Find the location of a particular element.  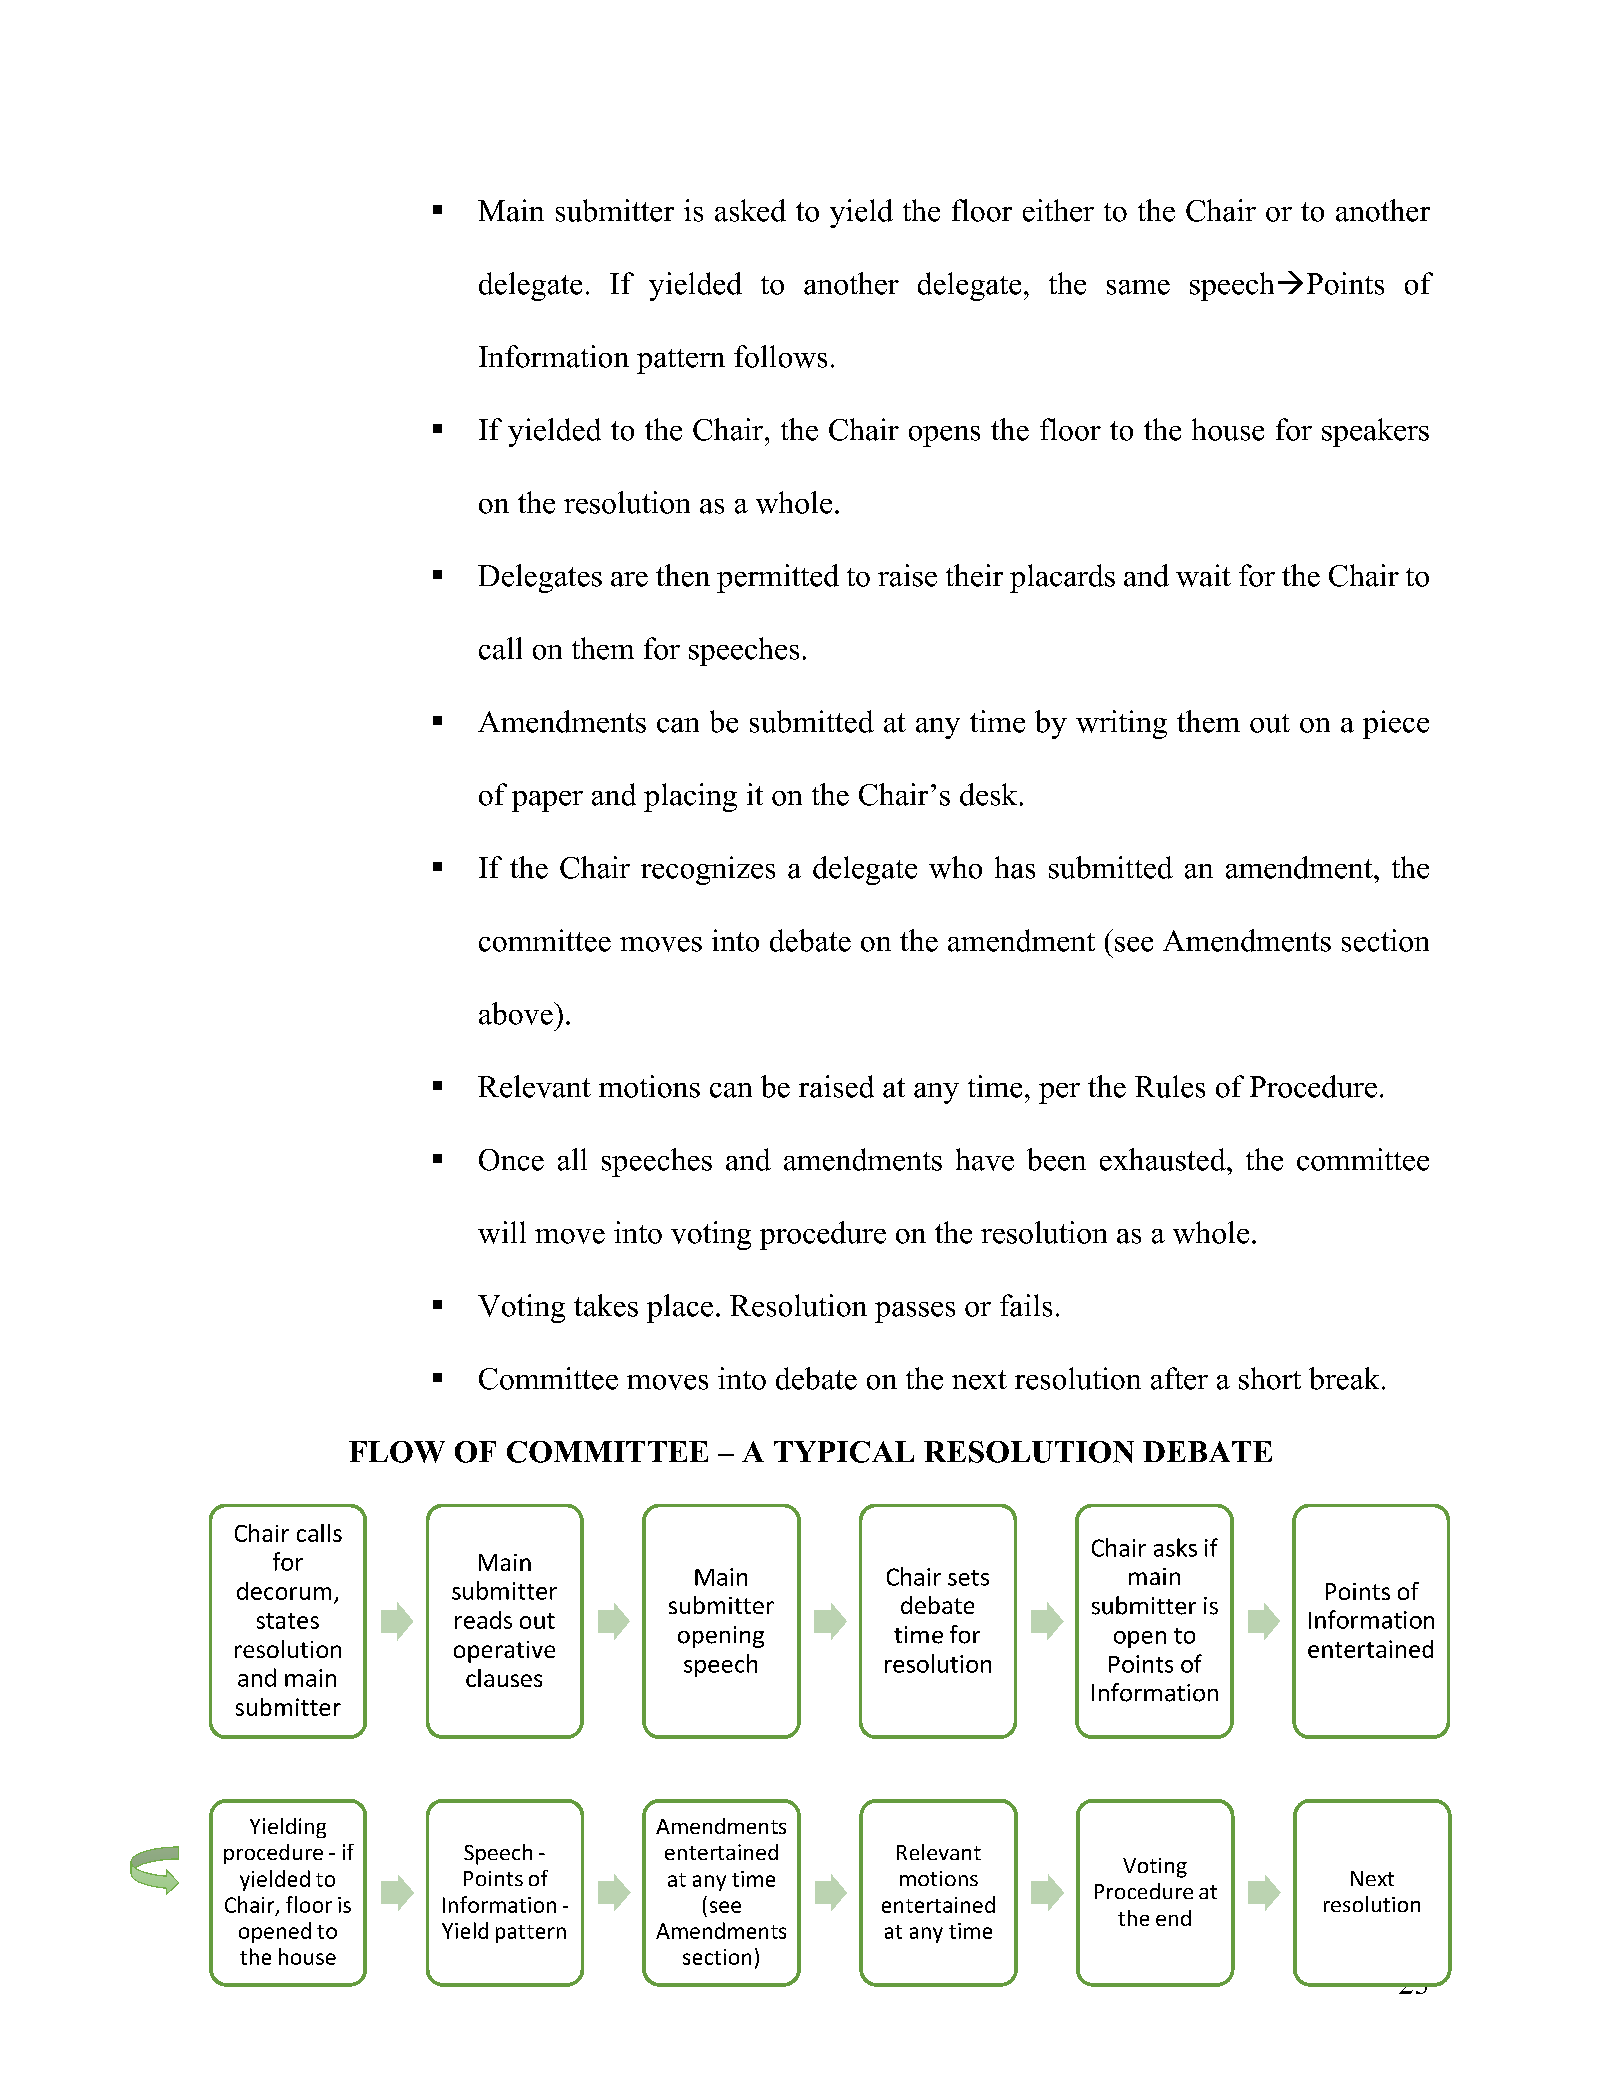

asks is located at coordinates (1175, 1547).
